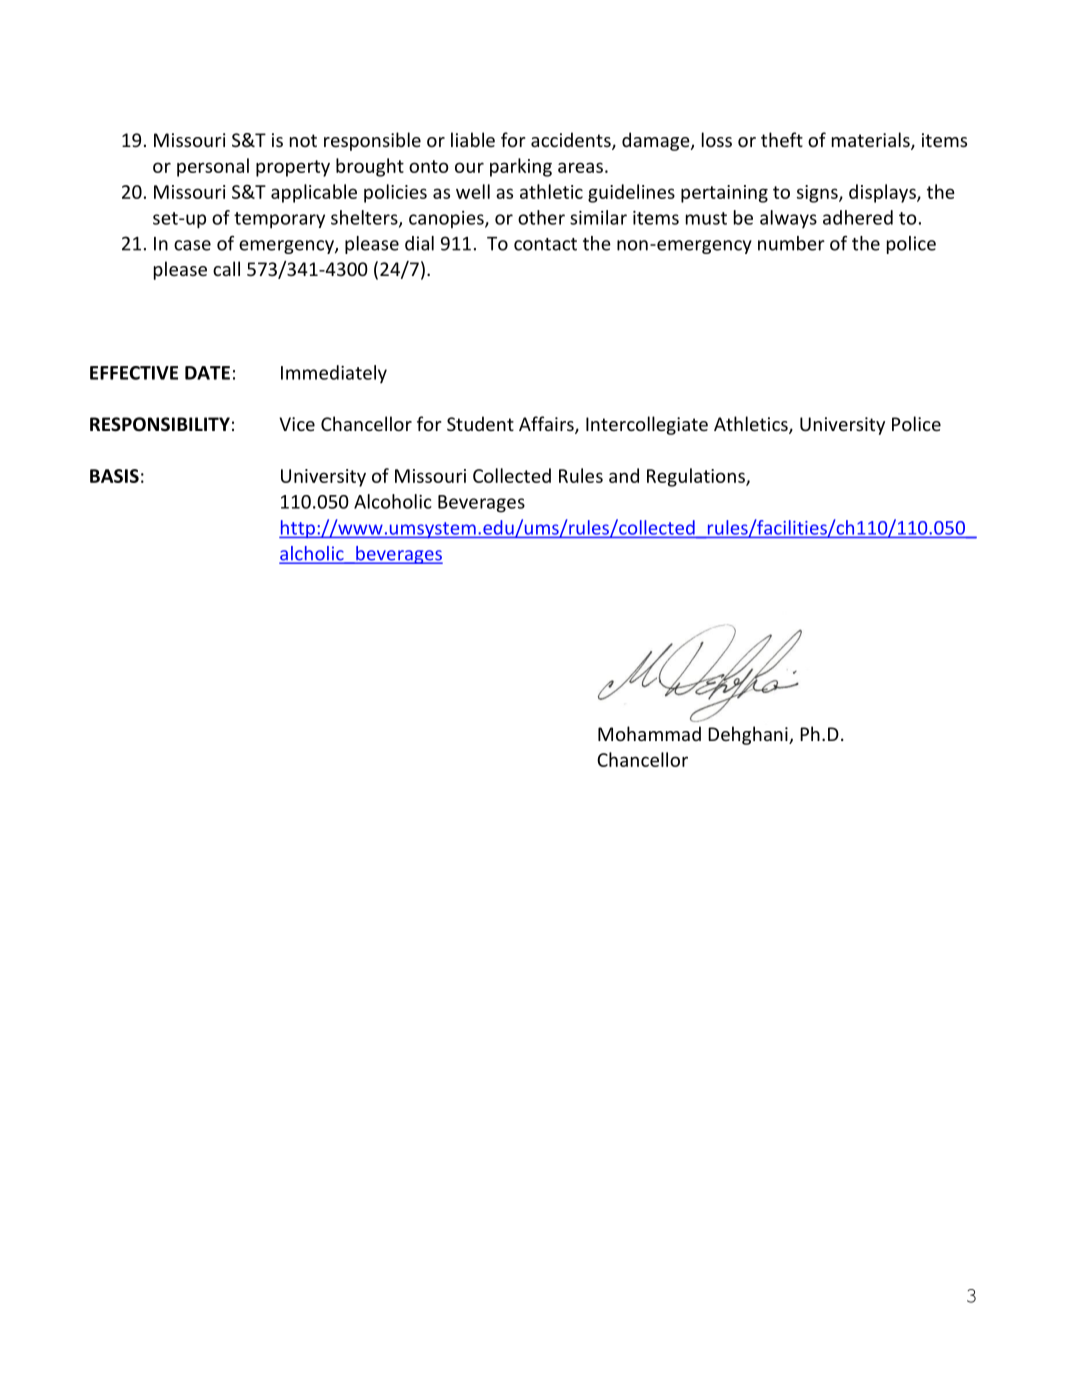 This document has width=1079, height=1396. Describe the element at coordinates (393, 501) in the document. I see `Alcoholic` at that location.
